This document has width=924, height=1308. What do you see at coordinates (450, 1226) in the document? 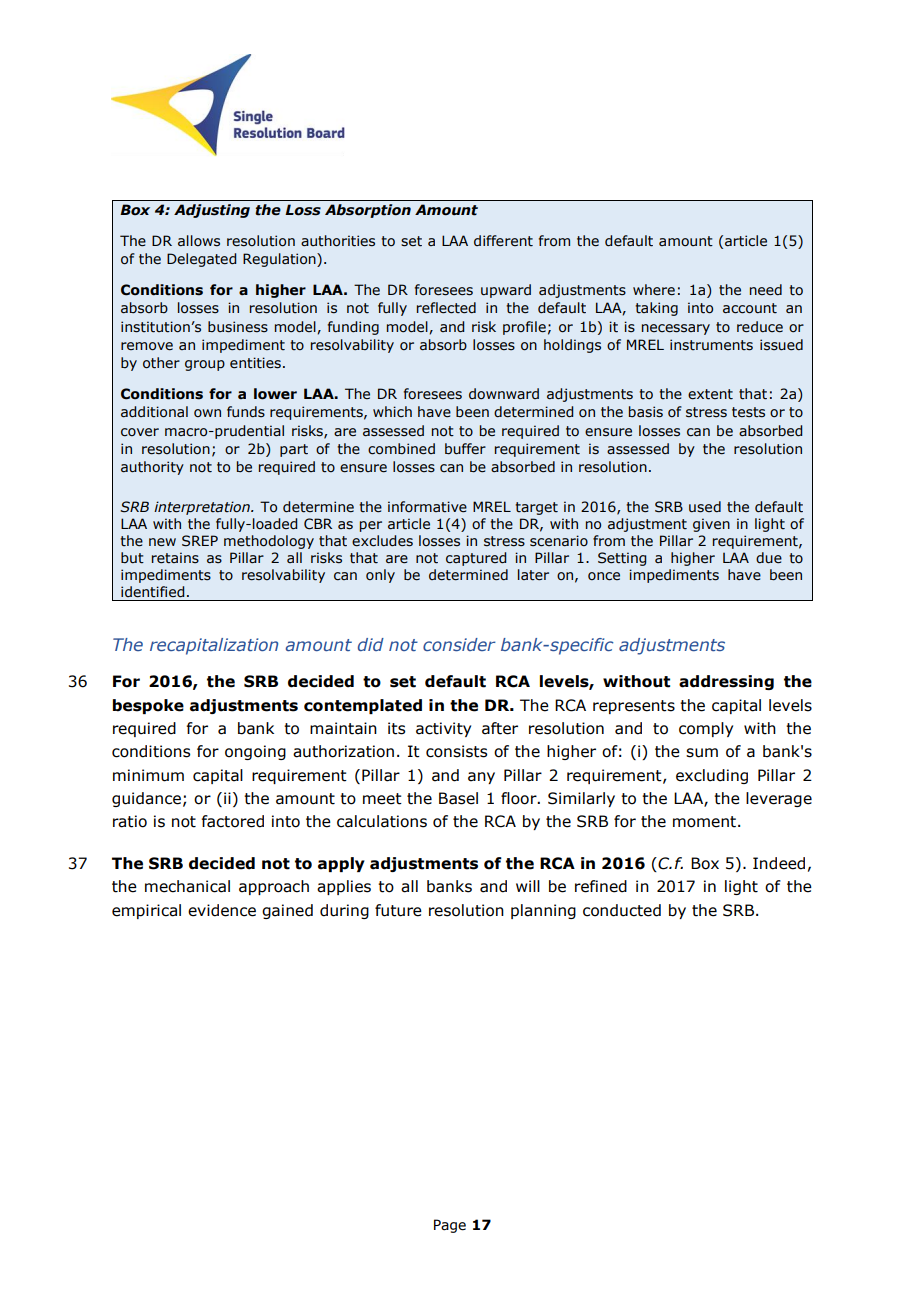
I see `Page` at bounding box center [450, 1226].
